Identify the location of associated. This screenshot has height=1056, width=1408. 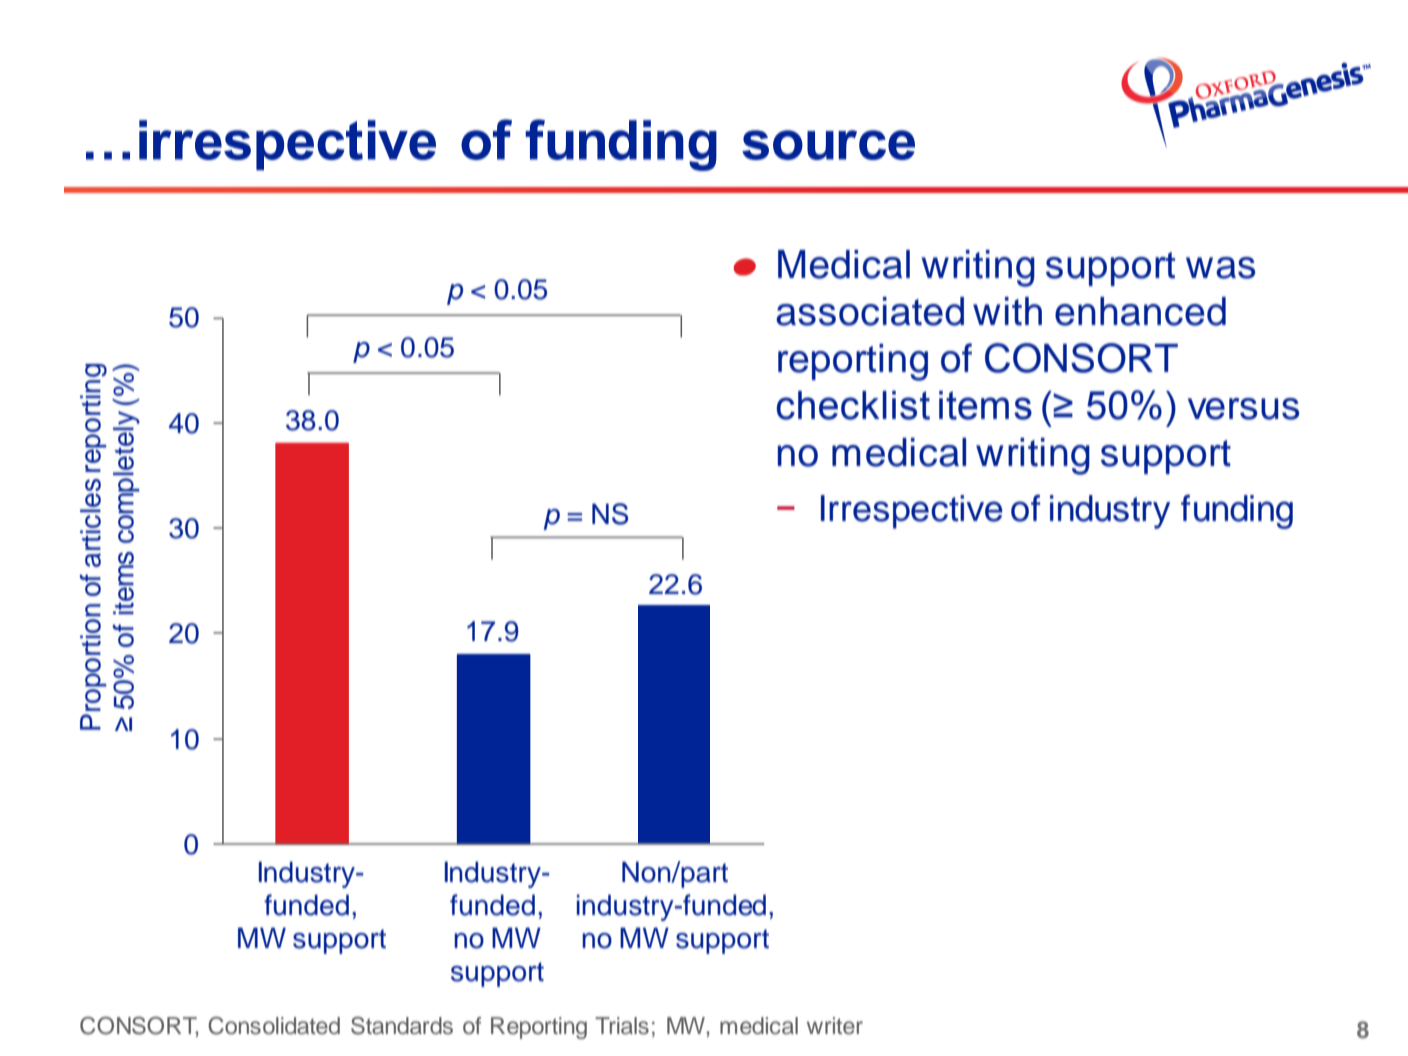
(870, 311).
